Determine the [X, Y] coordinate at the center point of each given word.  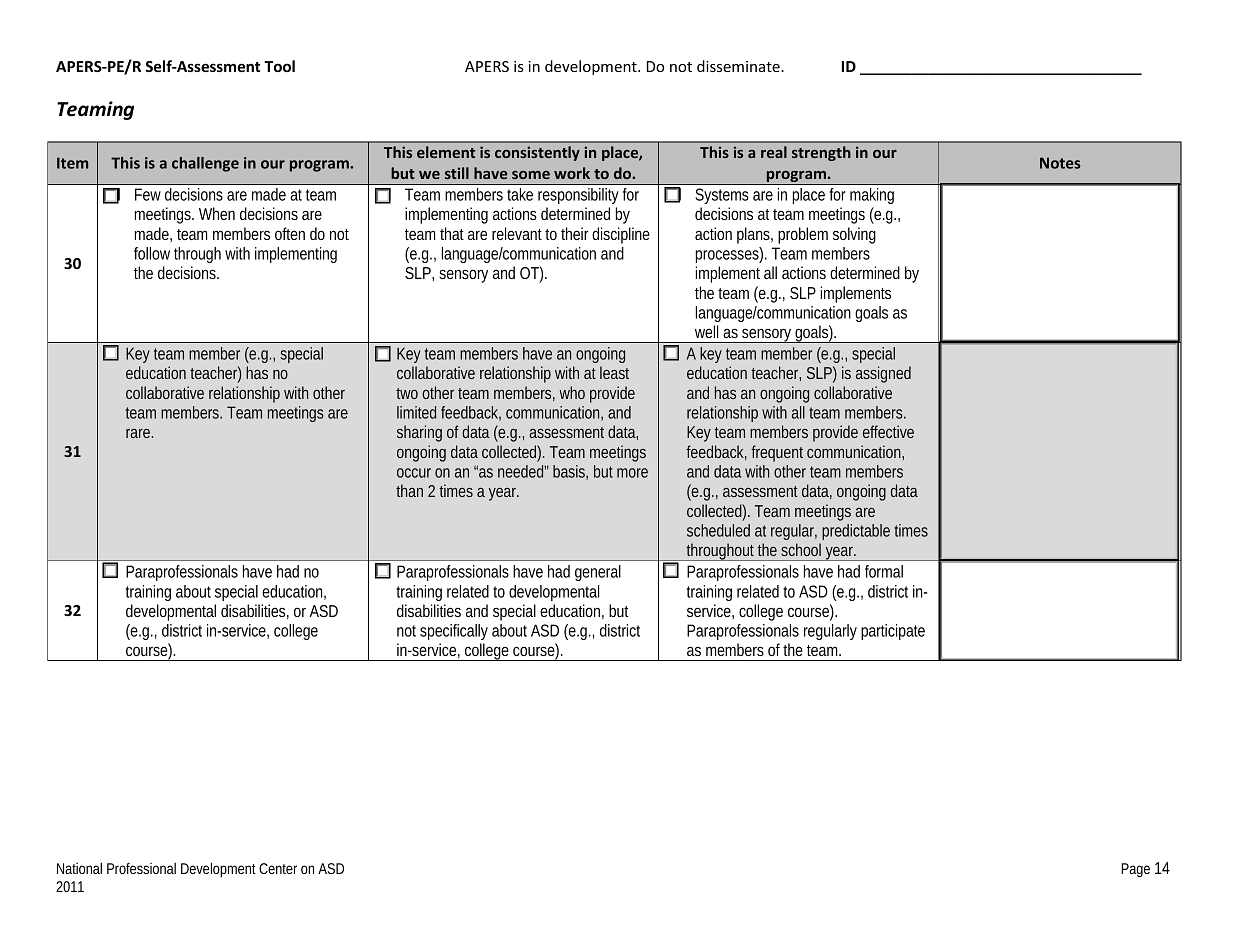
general [598, 573]
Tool [279, 66]
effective [888, 431]
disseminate [739, 66]
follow [152, 253]
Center [278, 868]
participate [893, 632]
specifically [454, 632]
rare [138, 433]
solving [854, 235]
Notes [1060, 163]
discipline [621, 235]
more [632, 473]
